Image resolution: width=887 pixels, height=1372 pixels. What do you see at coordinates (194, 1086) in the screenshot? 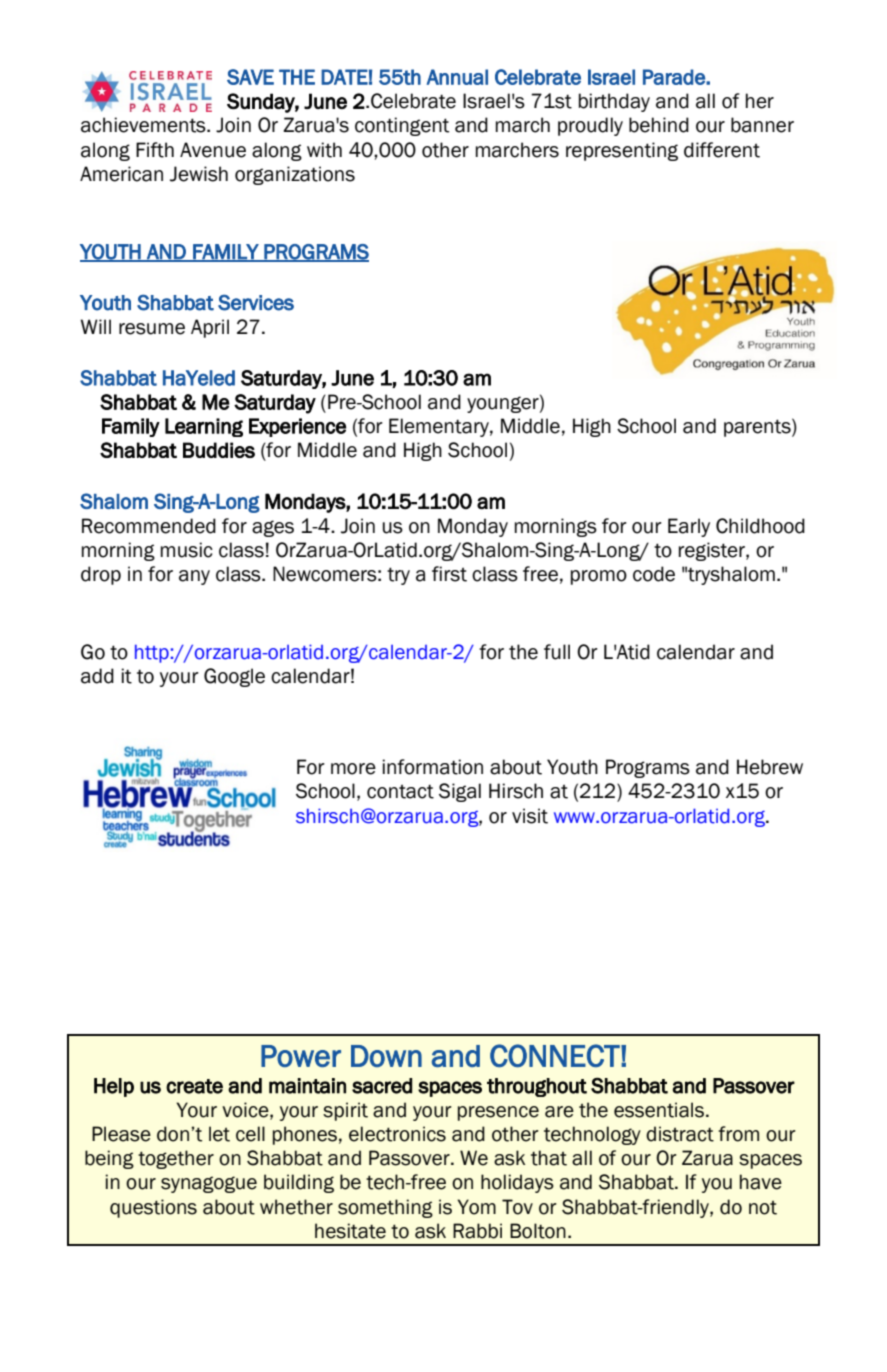
I see `create` at bounding box center [194, 1086].
